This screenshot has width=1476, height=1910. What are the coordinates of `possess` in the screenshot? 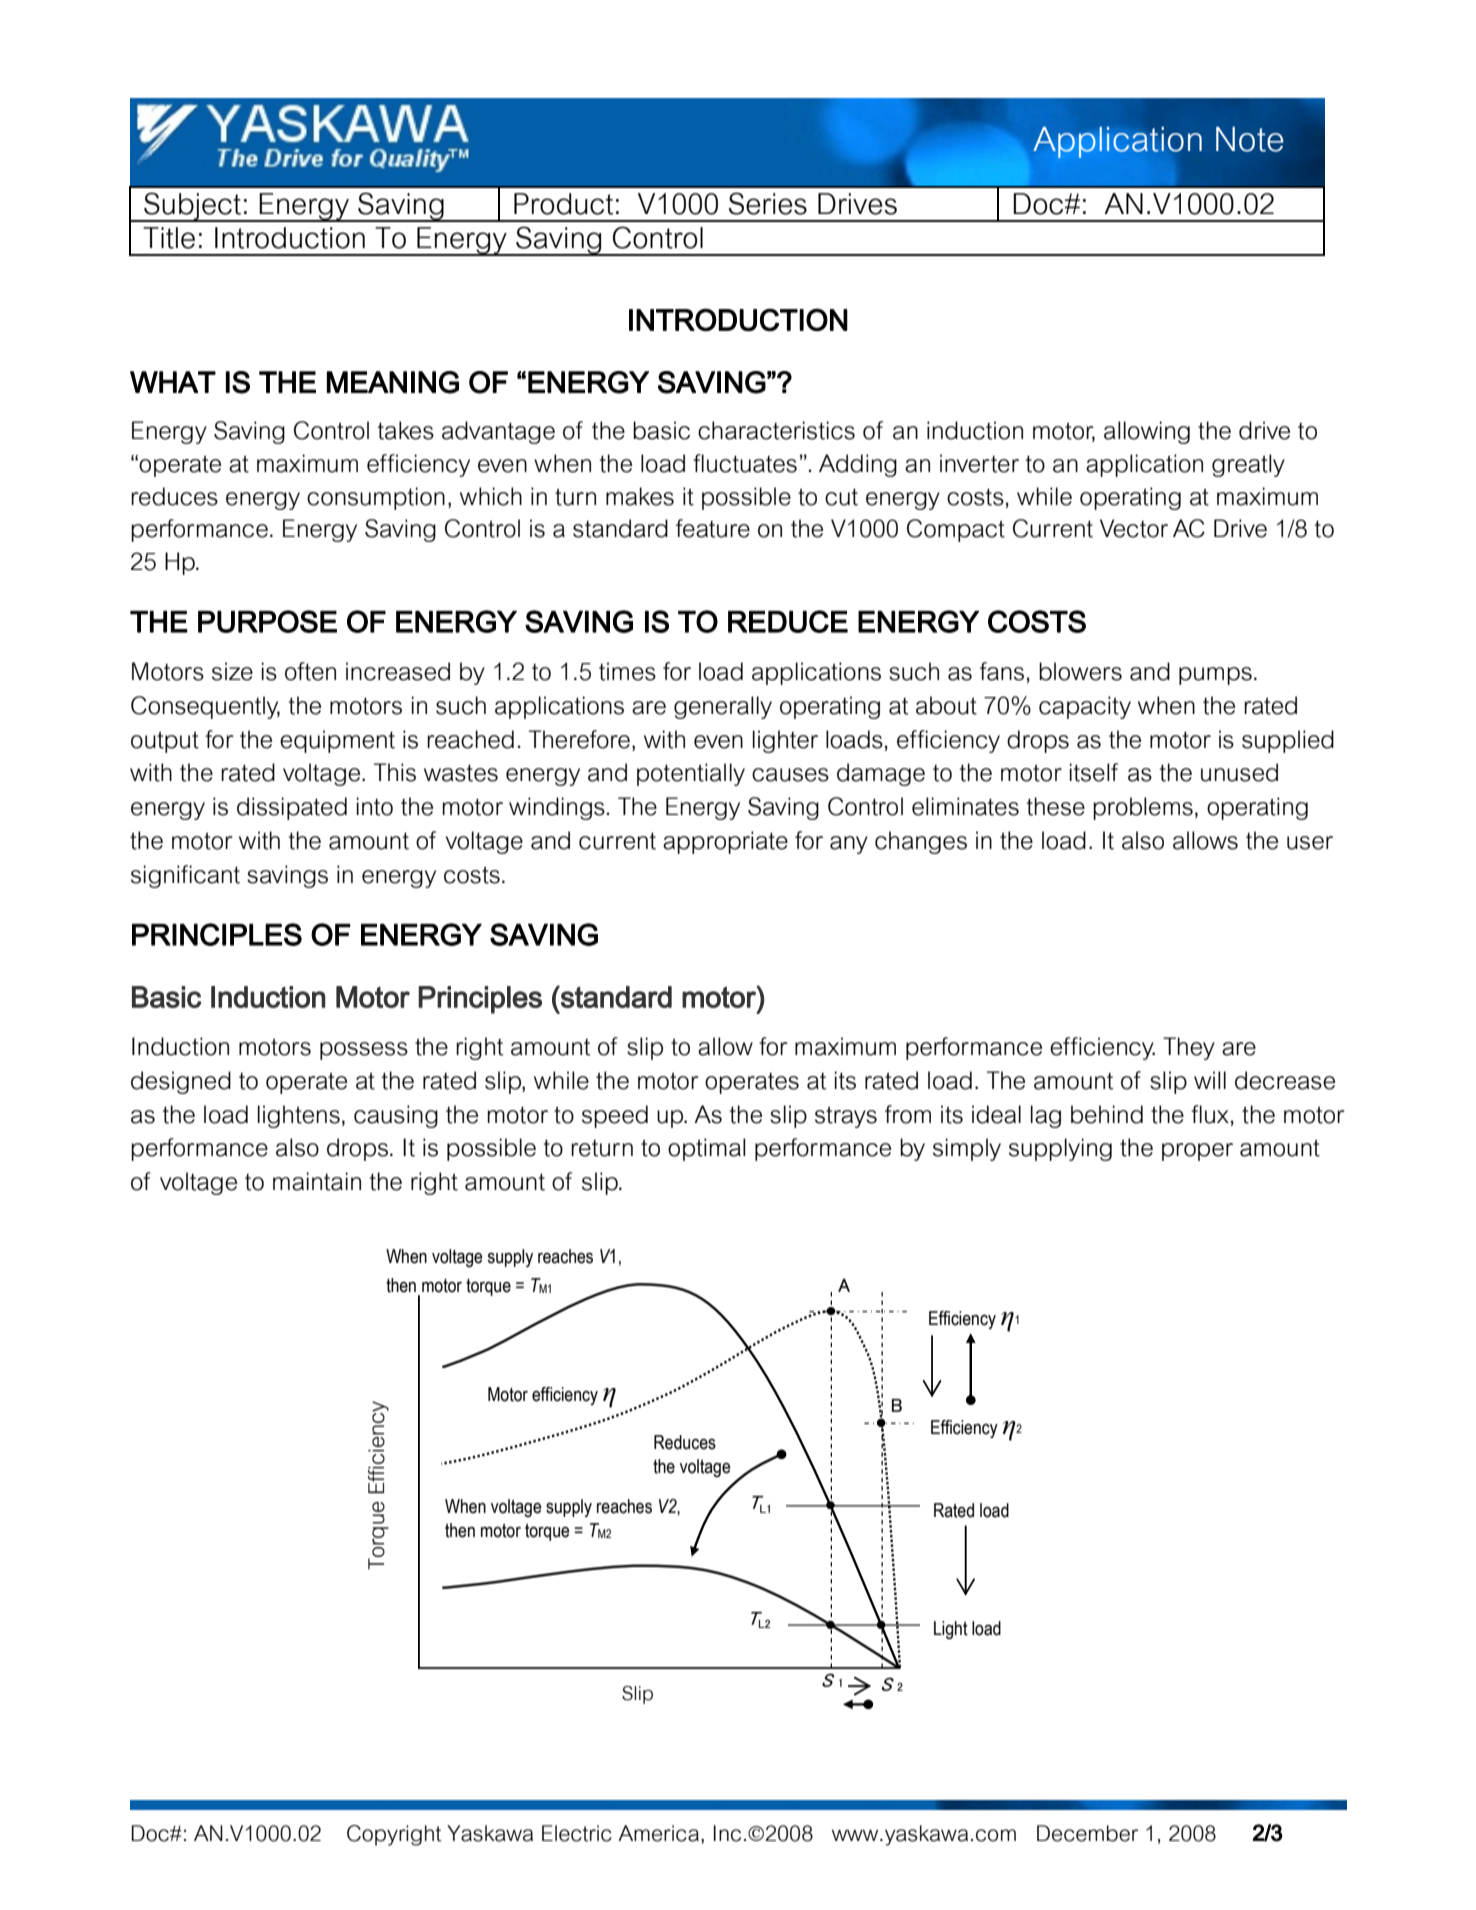 It's located at (364, 1051).
